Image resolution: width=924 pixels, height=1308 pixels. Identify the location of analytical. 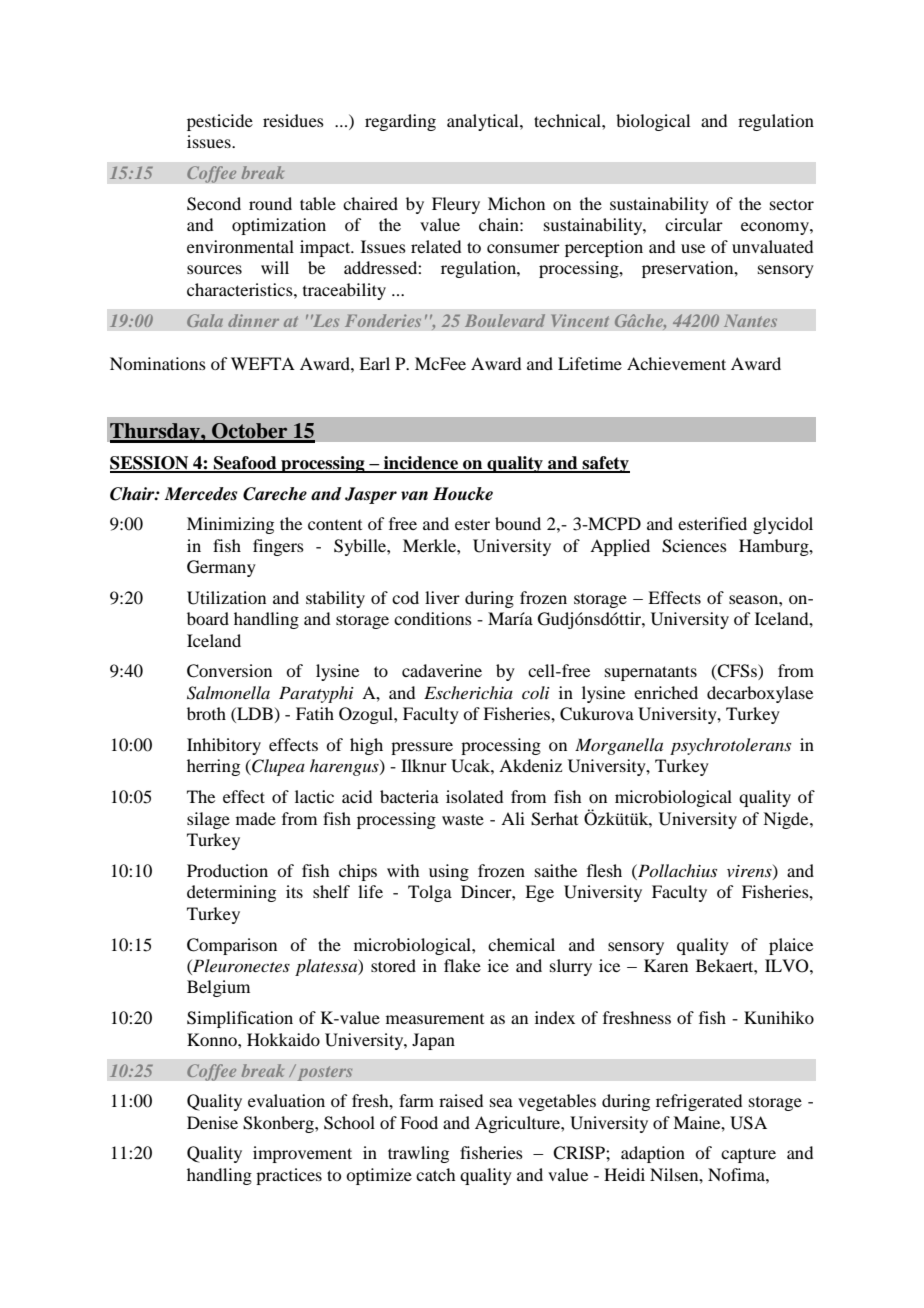
(484, 122).
